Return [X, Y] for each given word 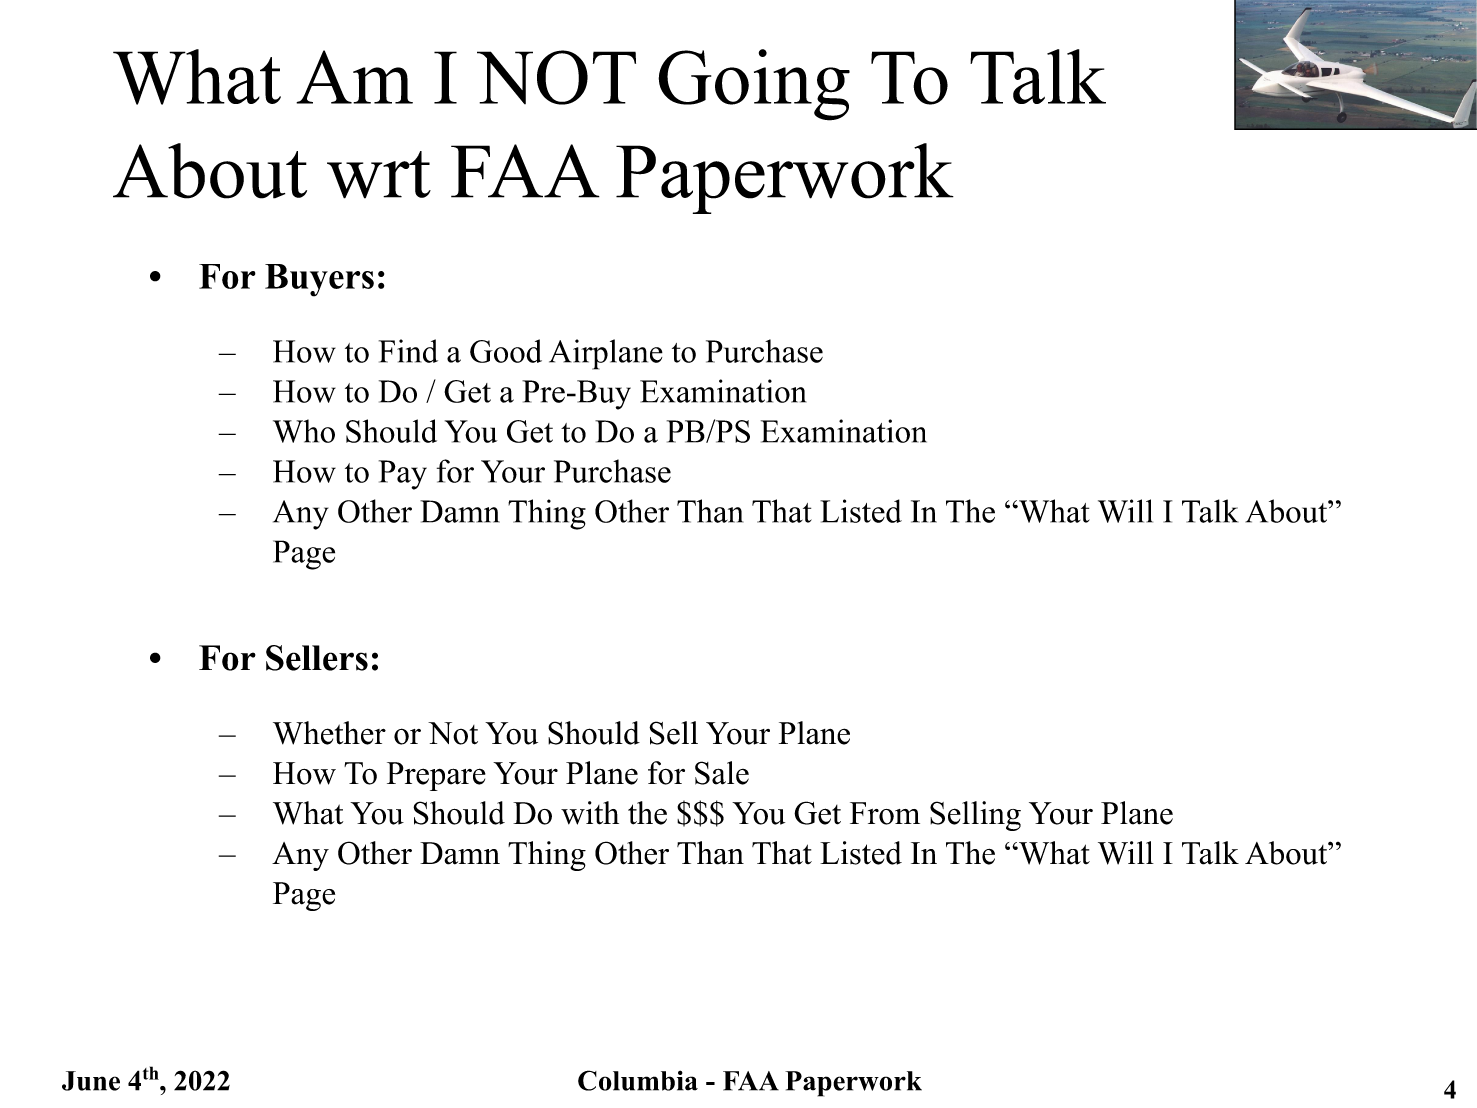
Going [754, 85]
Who [304, 431]
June [91, 1081]
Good [506, 351]
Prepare [436, 776]
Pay [403, 475]
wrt [379, 175]
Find [408, 351]
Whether [329, 733]
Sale [722, 773]
